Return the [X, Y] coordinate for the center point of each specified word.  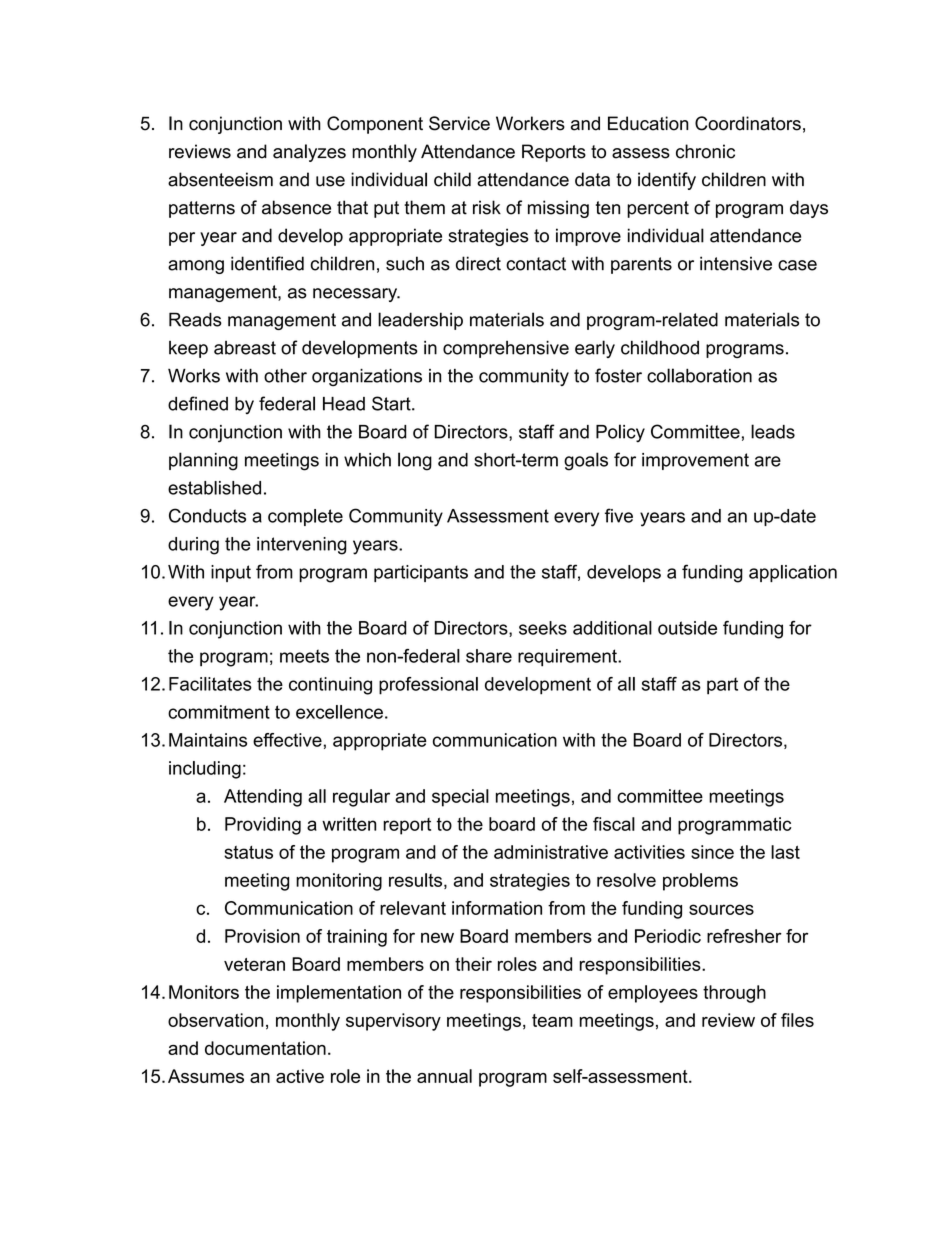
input [231, 573]
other [285, 376]
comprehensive [506, 349]
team [552, 1020]
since [712, 852]
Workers [530, 123]
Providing [263, 826]
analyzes [309, 153]
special [460, 798]
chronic [705, 151]
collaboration [699, 375]
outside [687, 628]
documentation [265, 1048]
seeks [543, 628]
